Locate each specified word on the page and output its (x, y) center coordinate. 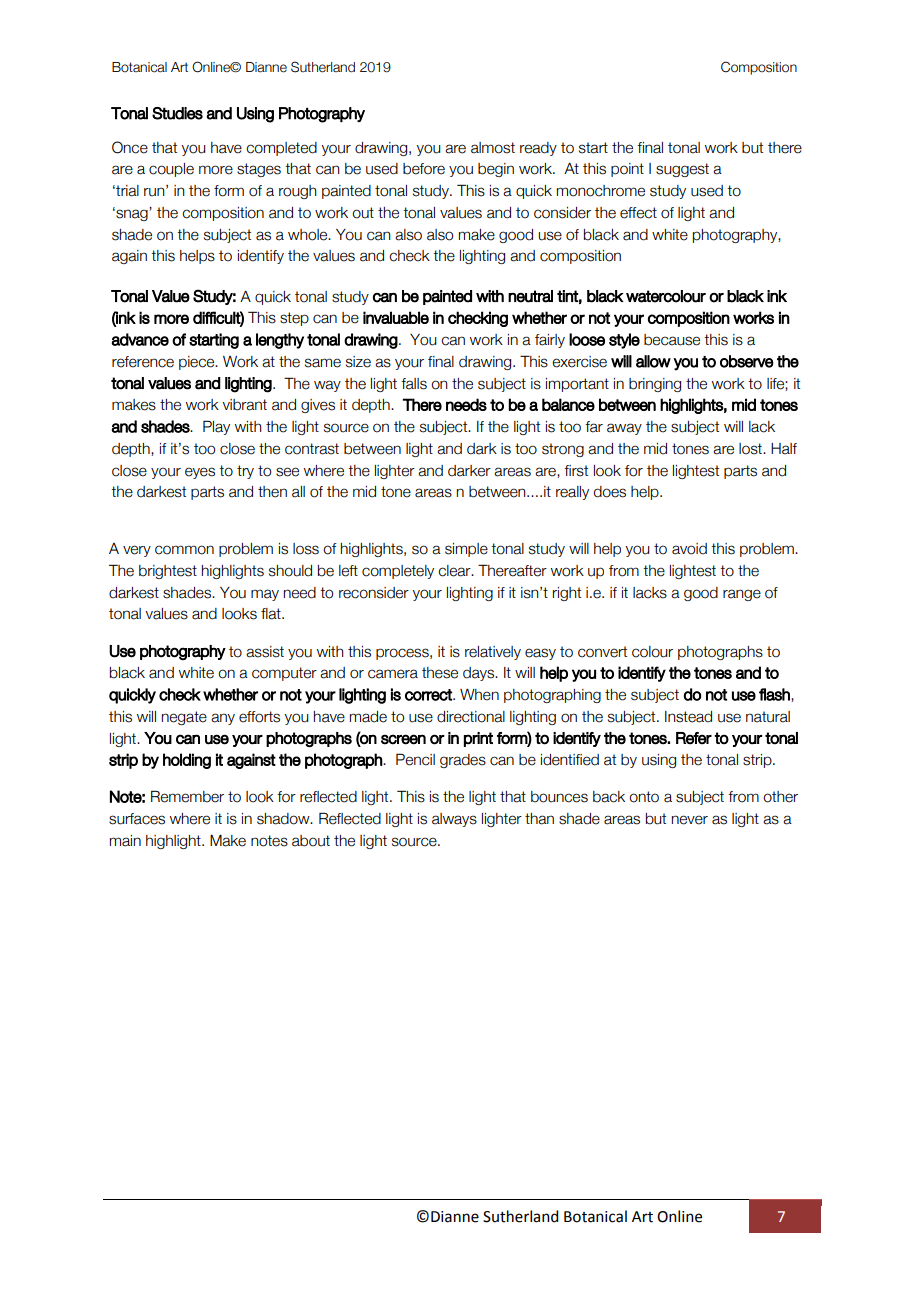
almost (493, 148)
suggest (682, 170)
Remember (187, 796)
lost (751, 449)
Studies (177, 113)
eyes (200, 473)
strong (563, 450)
